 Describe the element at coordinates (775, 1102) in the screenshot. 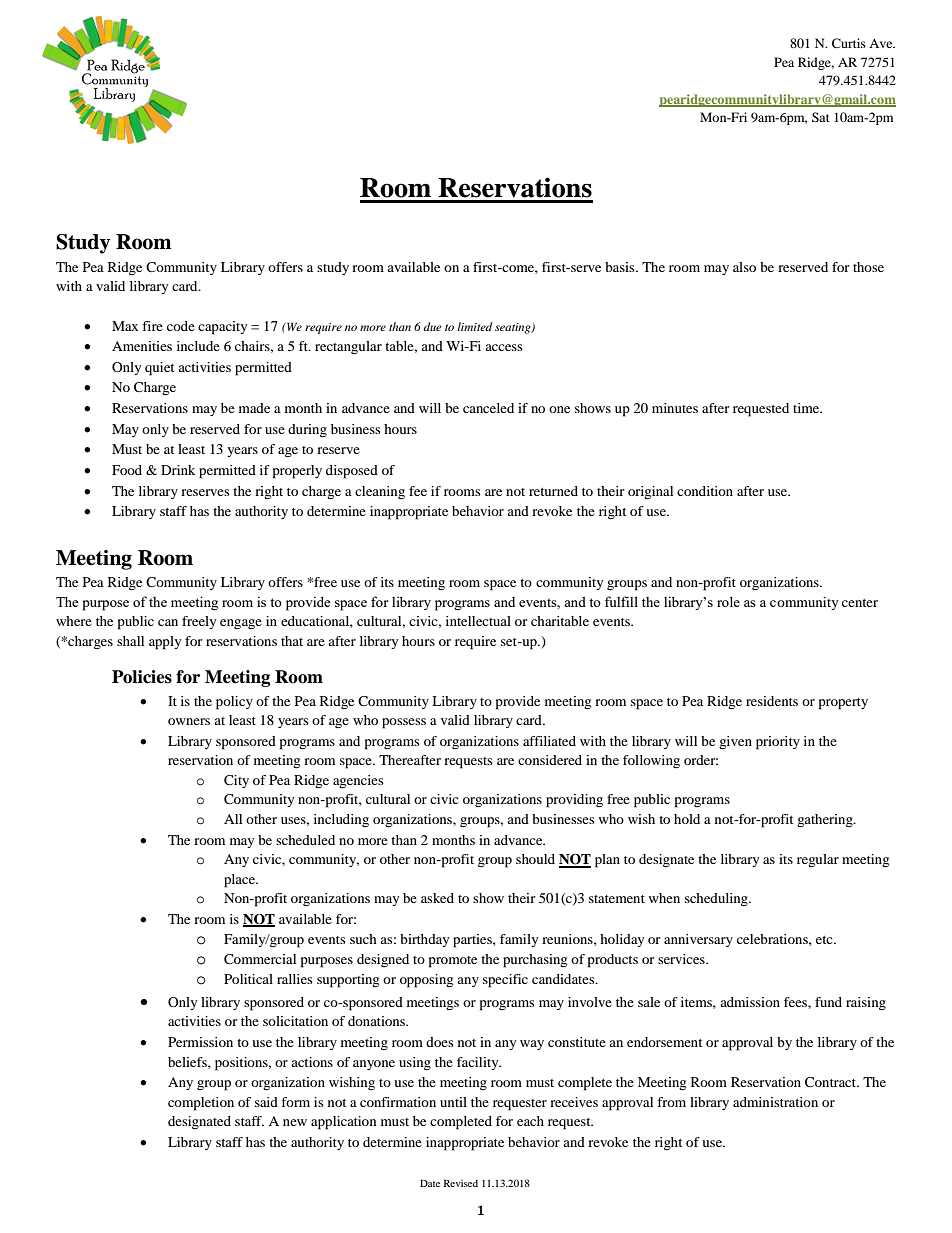

I see `administration` at that location.
